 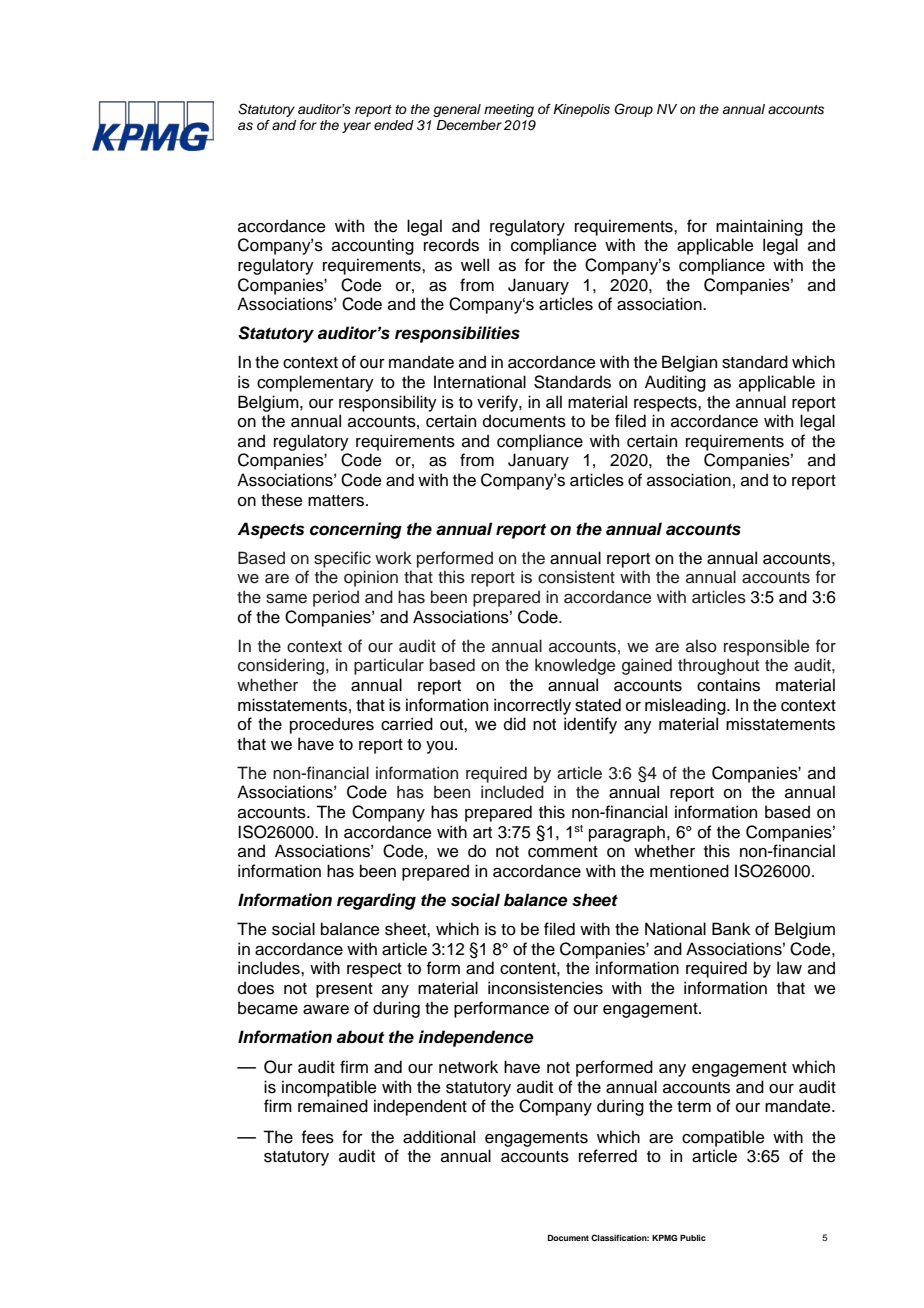 I want to click on throughout, so click(x=718, y=666).
